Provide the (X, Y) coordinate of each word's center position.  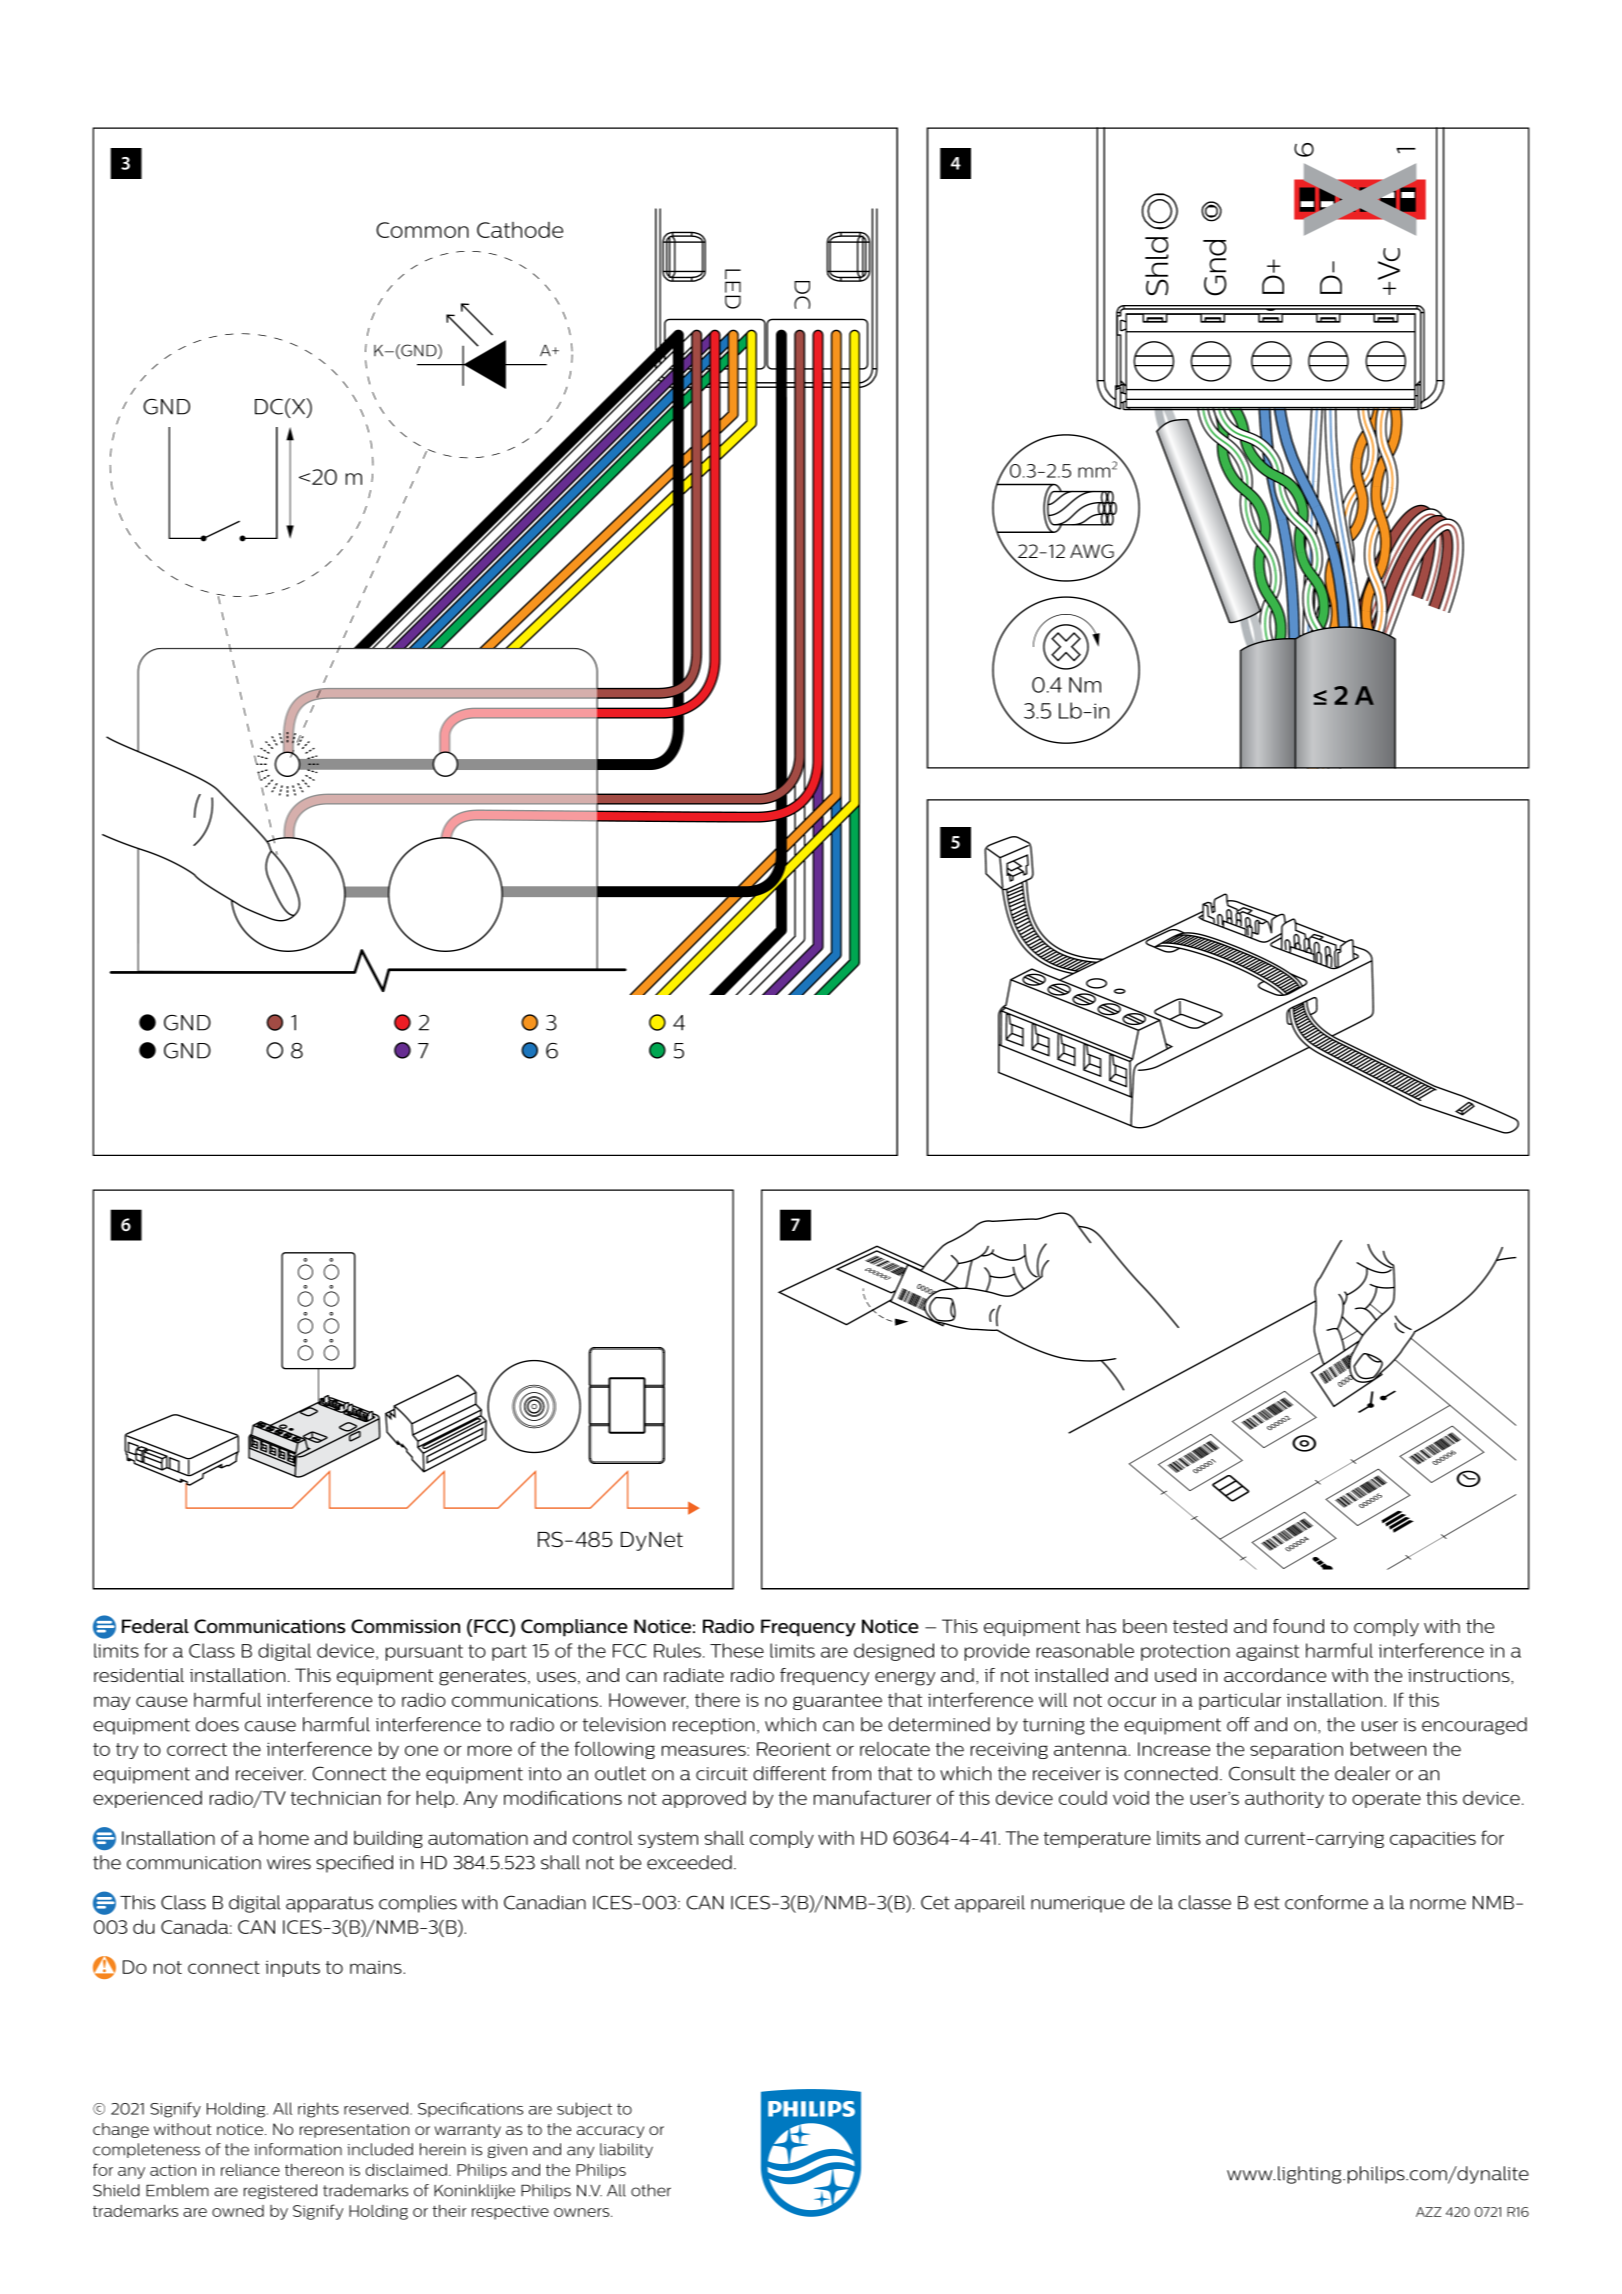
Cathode (520, 230)
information (298, 2149)
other (651, 2190)
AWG (1093, 552)
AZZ (1428, 2212)
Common (422, 230)
